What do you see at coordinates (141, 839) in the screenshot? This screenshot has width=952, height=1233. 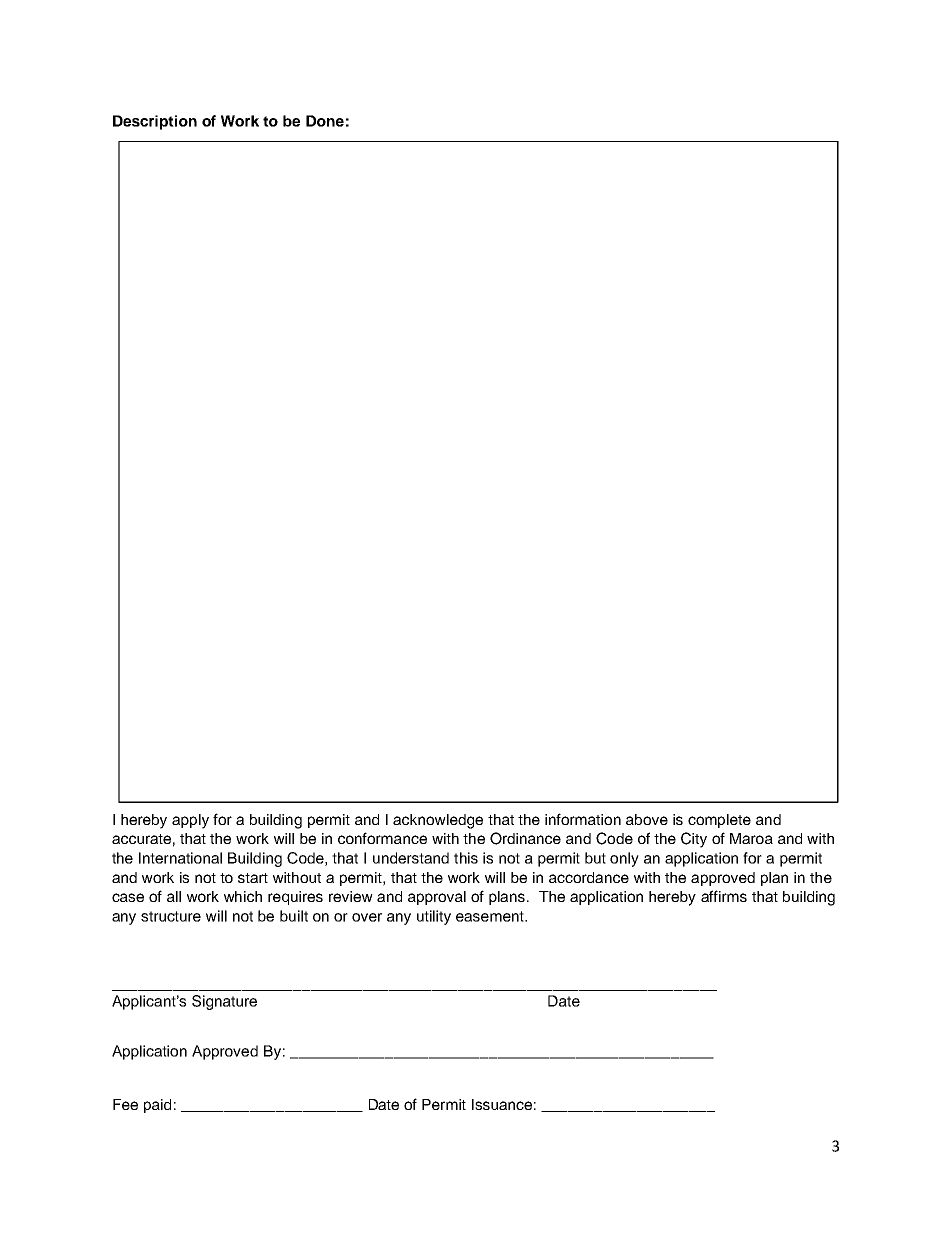 I see `accurate` at bounding box center [141, 839].
